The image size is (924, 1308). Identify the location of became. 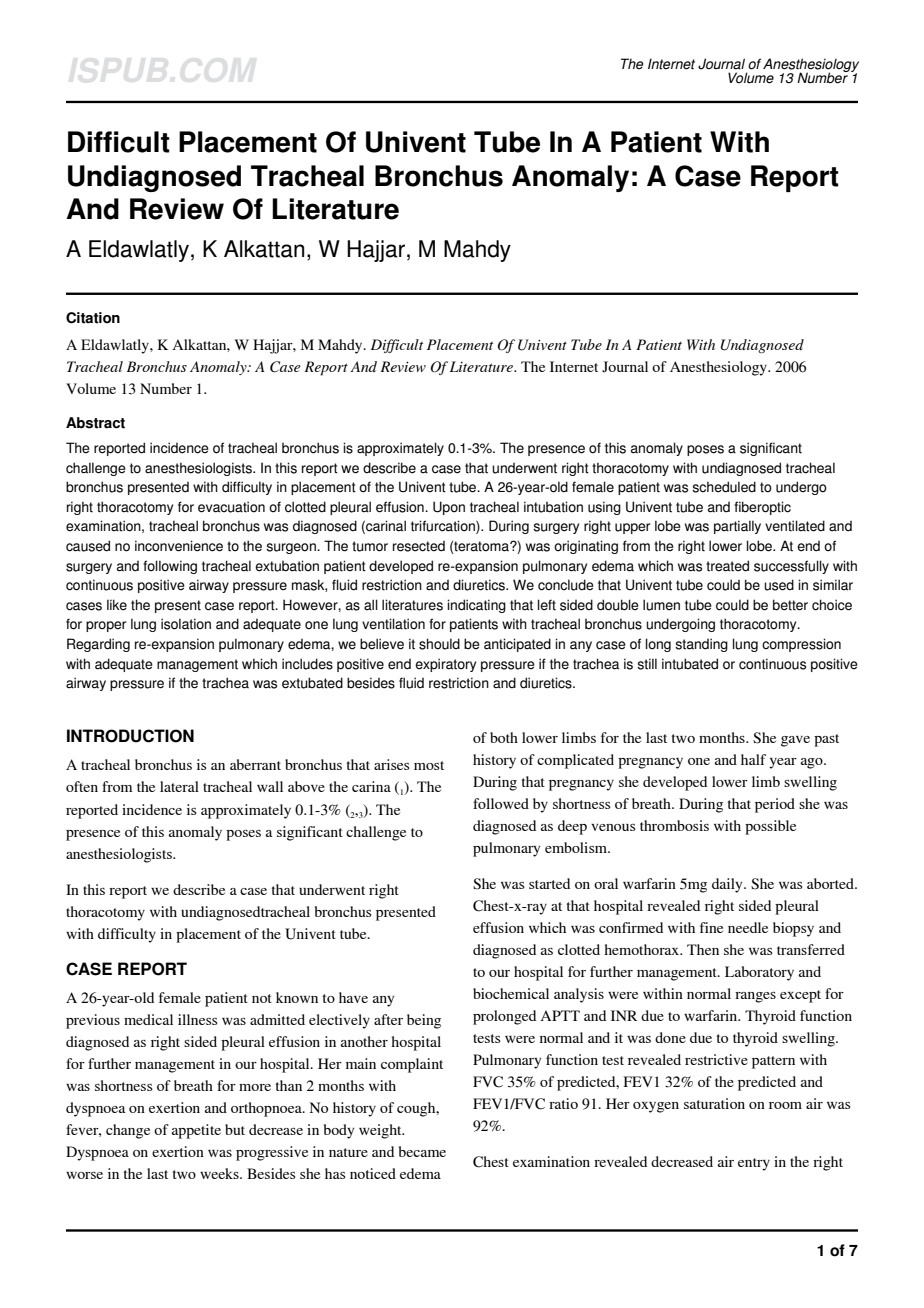
(422, 1151).
